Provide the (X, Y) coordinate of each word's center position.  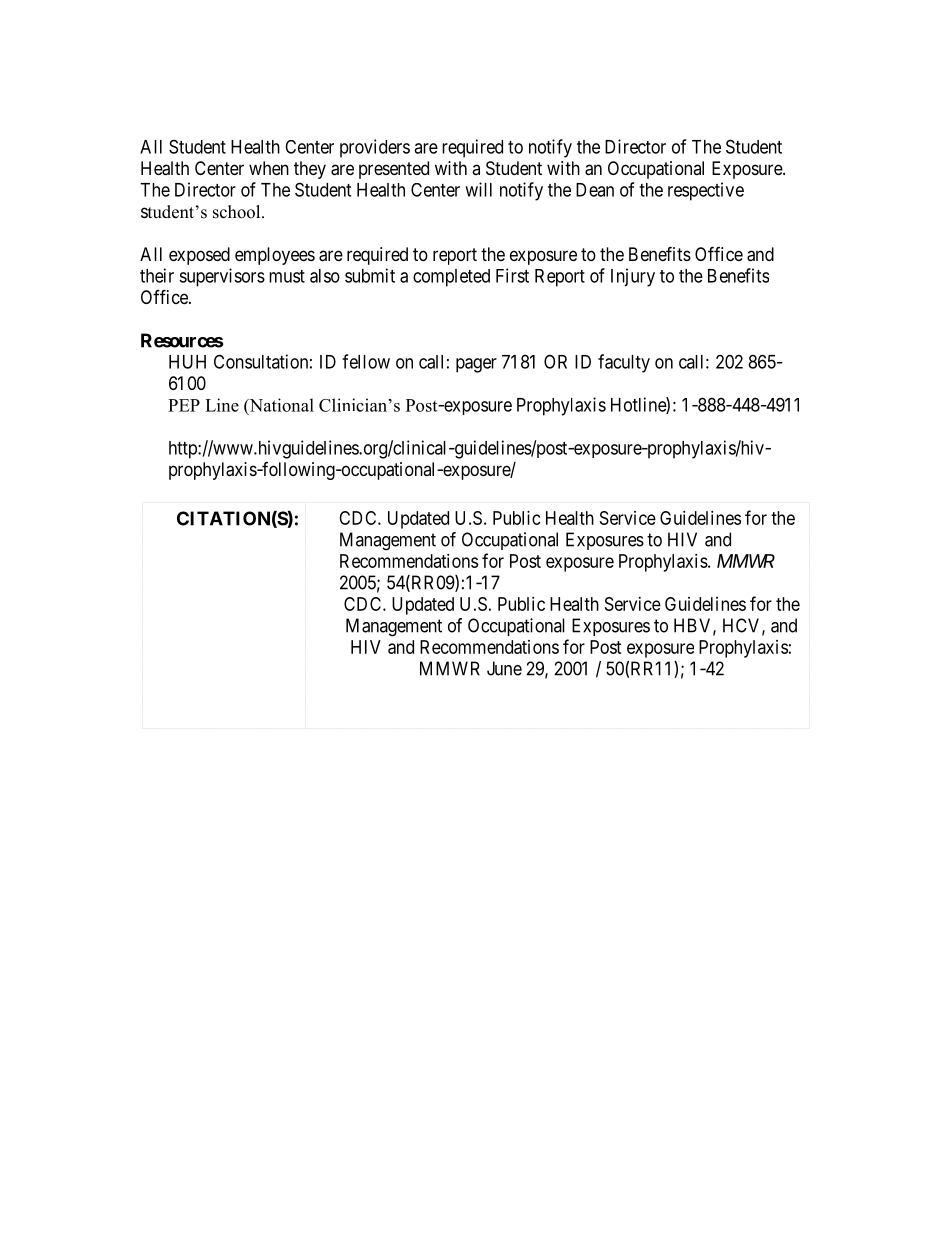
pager (476, 365)
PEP (184, 405)
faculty (624, 363)
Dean (595, 190)
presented (394, 170)
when (269, 168)
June (504, 668)
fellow (366, 361)
